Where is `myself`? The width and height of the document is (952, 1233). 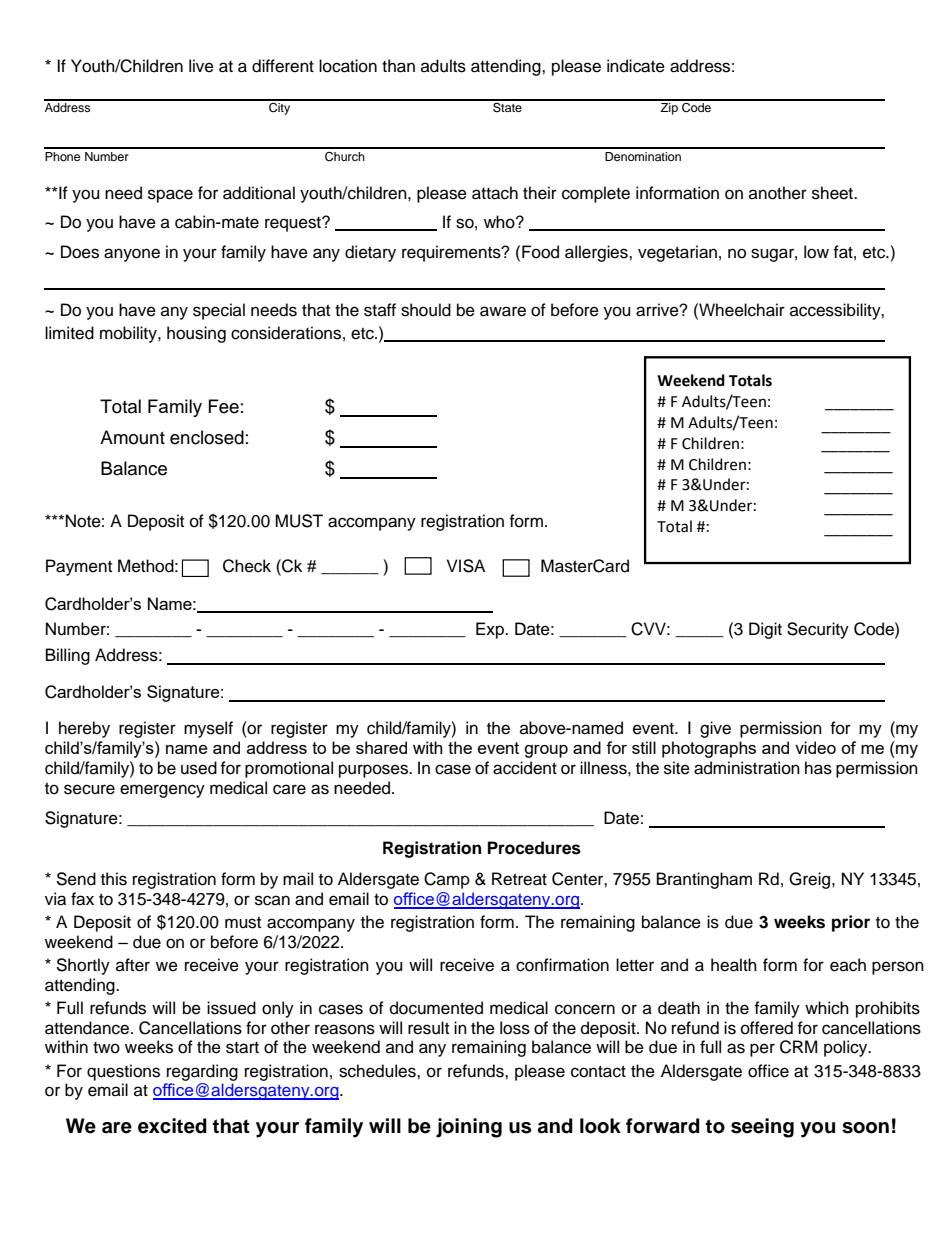
myself is located at coordinates (208, 729).
